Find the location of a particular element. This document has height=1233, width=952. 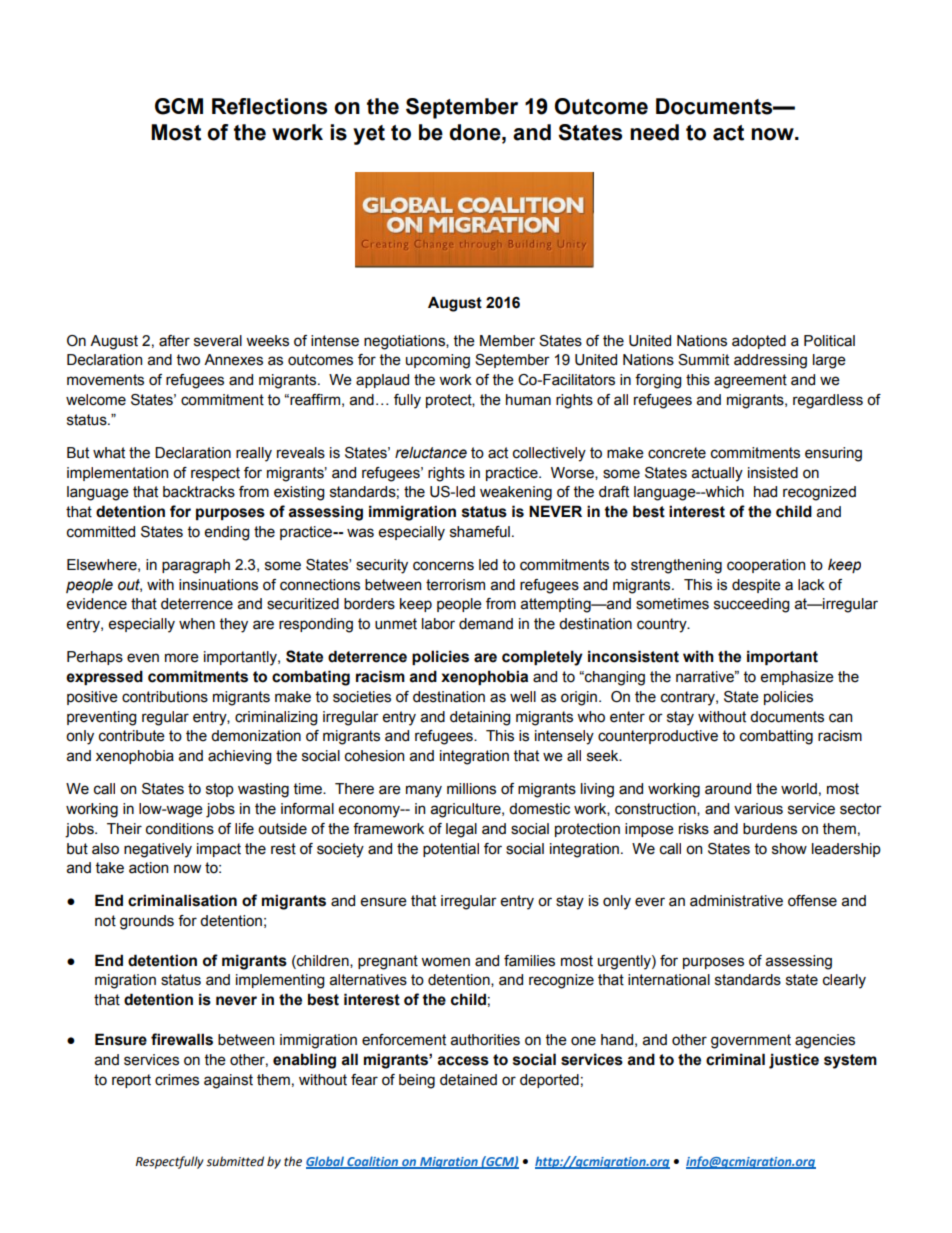

succeeding is located at coordinates (752, 605).
